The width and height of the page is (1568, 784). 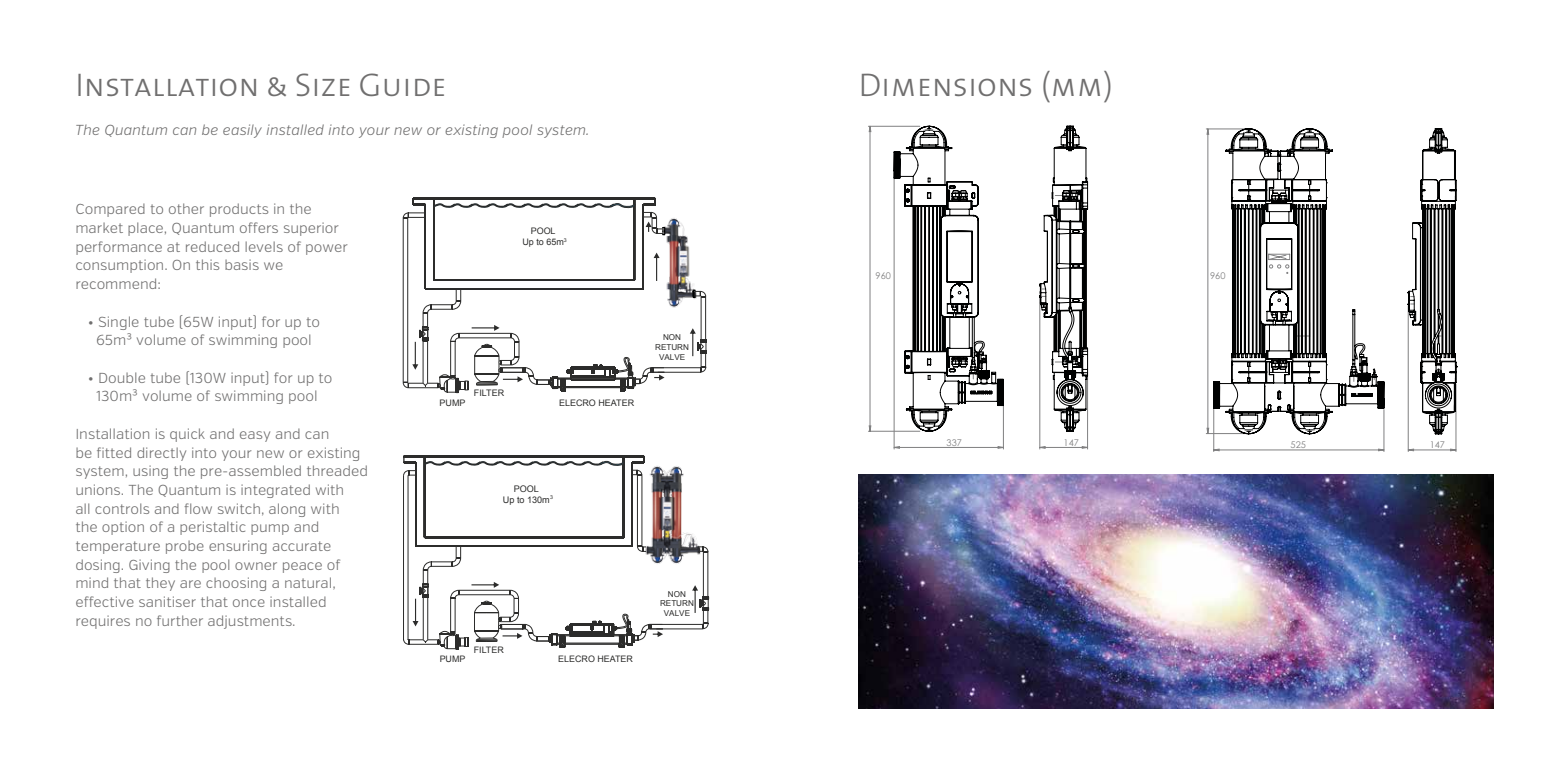 I want to click on easy, so click(x=255, y=436).
